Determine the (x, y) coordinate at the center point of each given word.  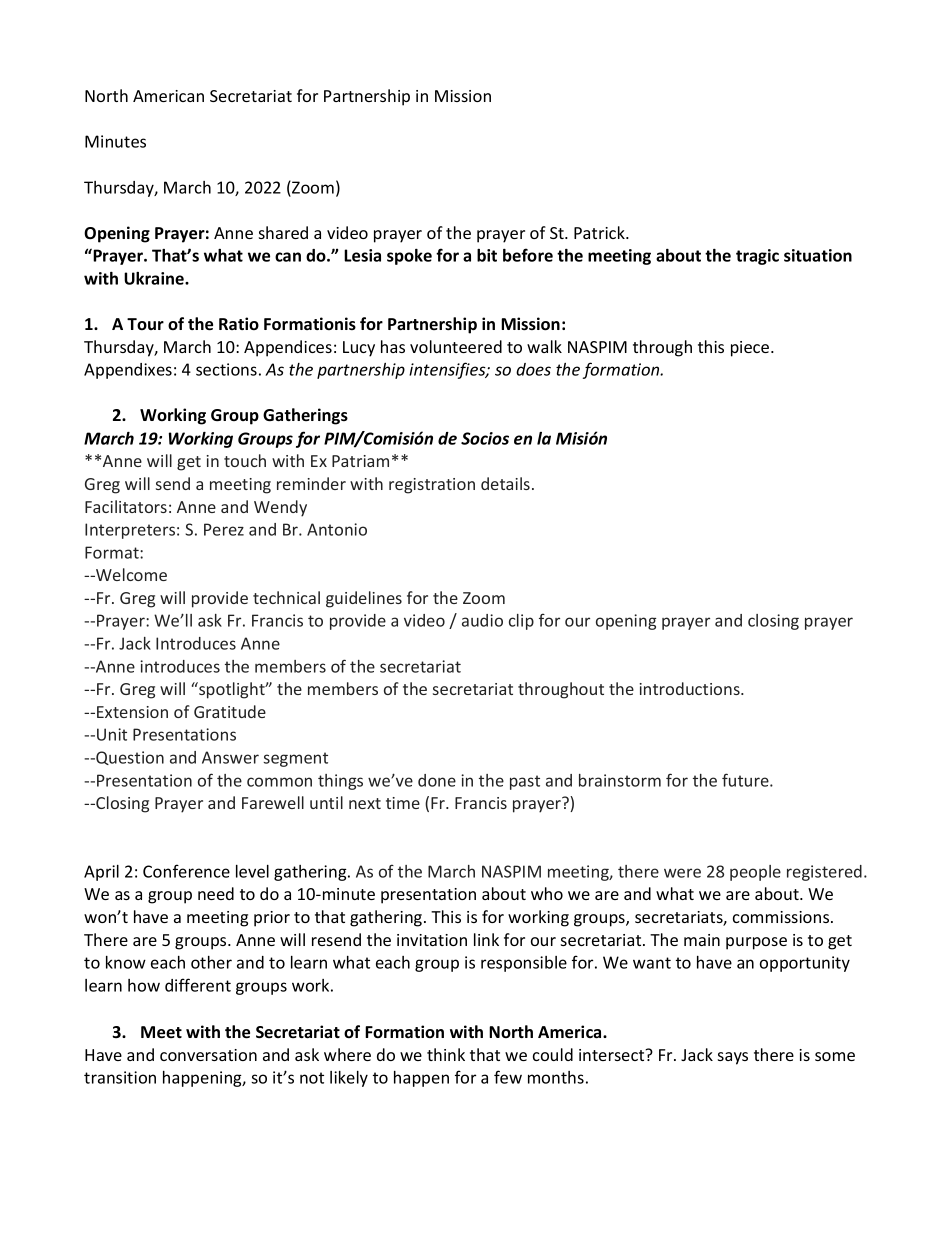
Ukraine (155, 278)
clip (521, 622)
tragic (757, 257)
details (507, 483)
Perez (224, 529)
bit (487, 255)
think (446, 1054)
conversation (208, 1055)
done (437, 780)
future (746, 780)
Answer (230, 757)
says (733, 1058)
